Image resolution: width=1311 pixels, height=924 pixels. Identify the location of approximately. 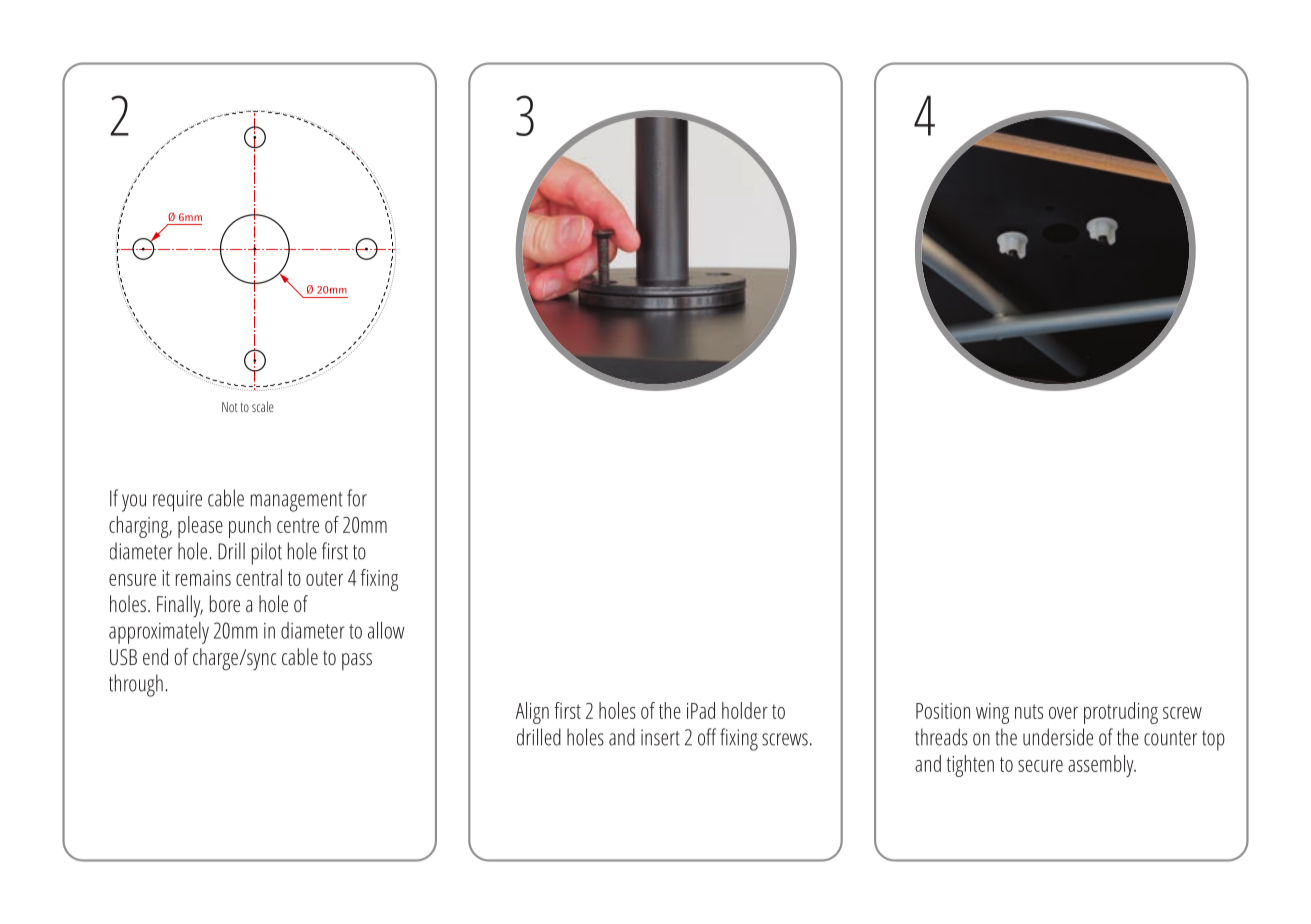
(159, 633).
